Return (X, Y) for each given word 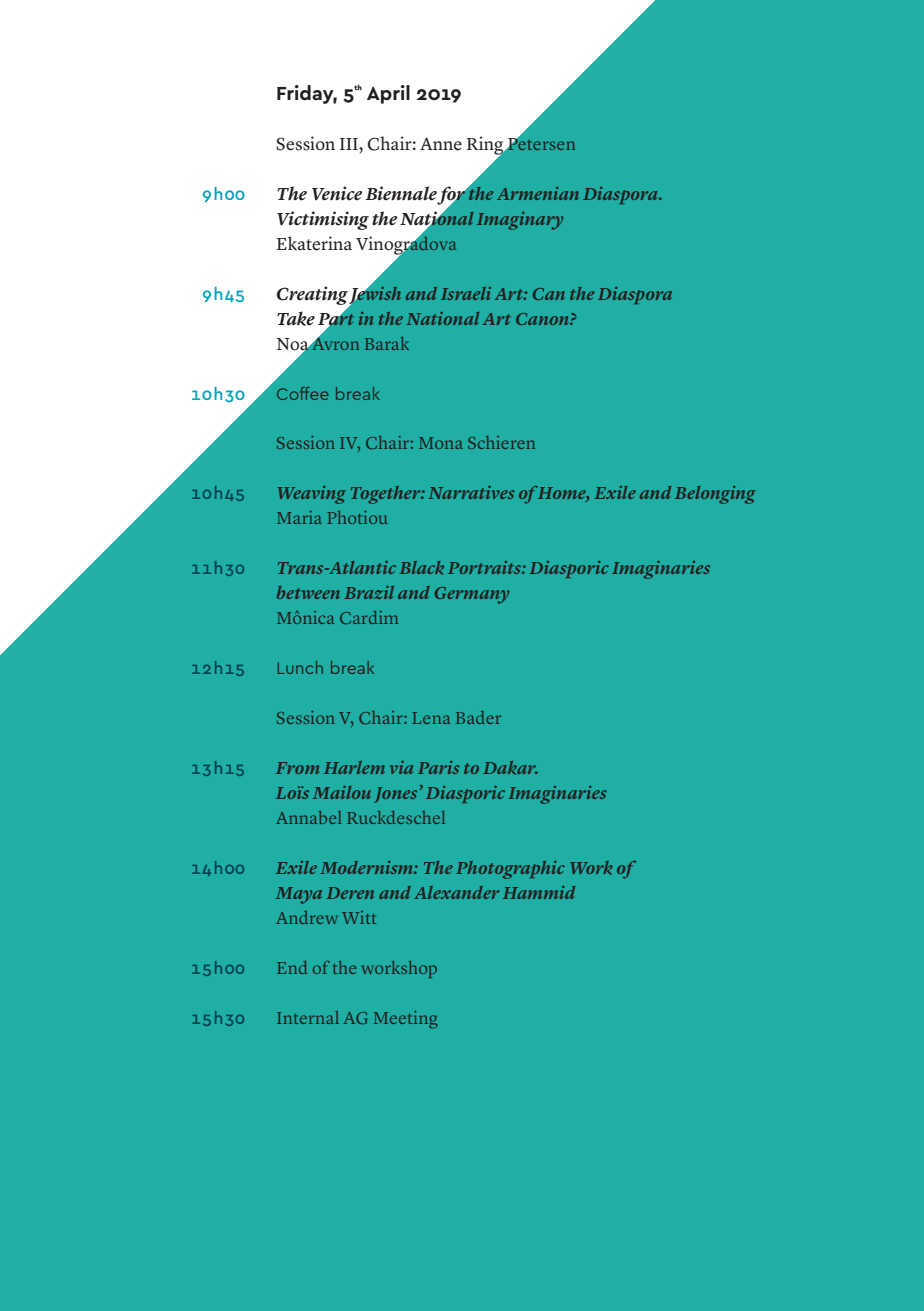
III (350, 144)
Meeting (406, 1020)
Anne (441, 144)
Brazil (369, 592)
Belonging (715, 495)
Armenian (538, 193)
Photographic (510, 870)
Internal (308, 1017)
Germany (472, 595)
